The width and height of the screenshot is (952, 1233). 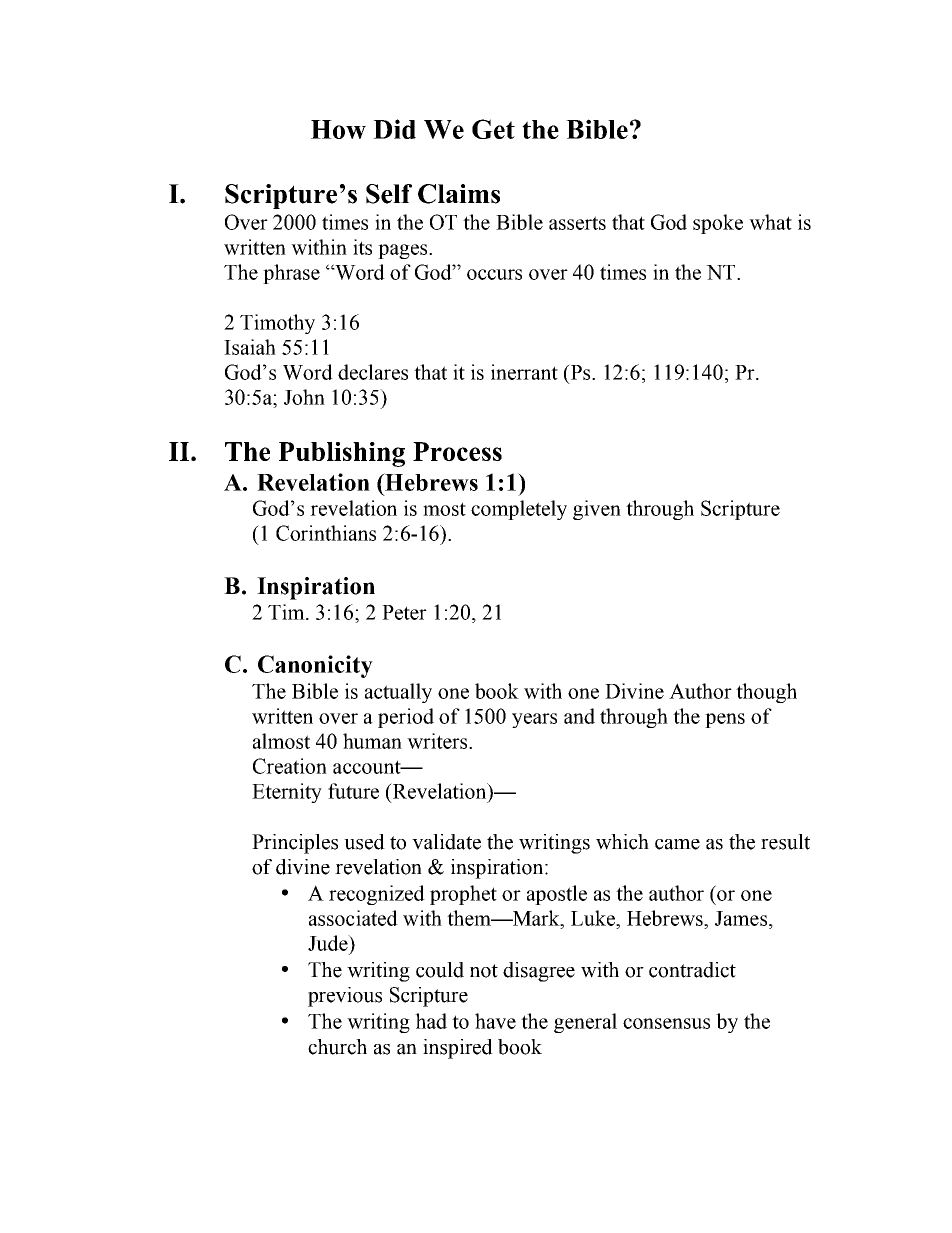 I want to click on given, so click(x=597, y=510).
